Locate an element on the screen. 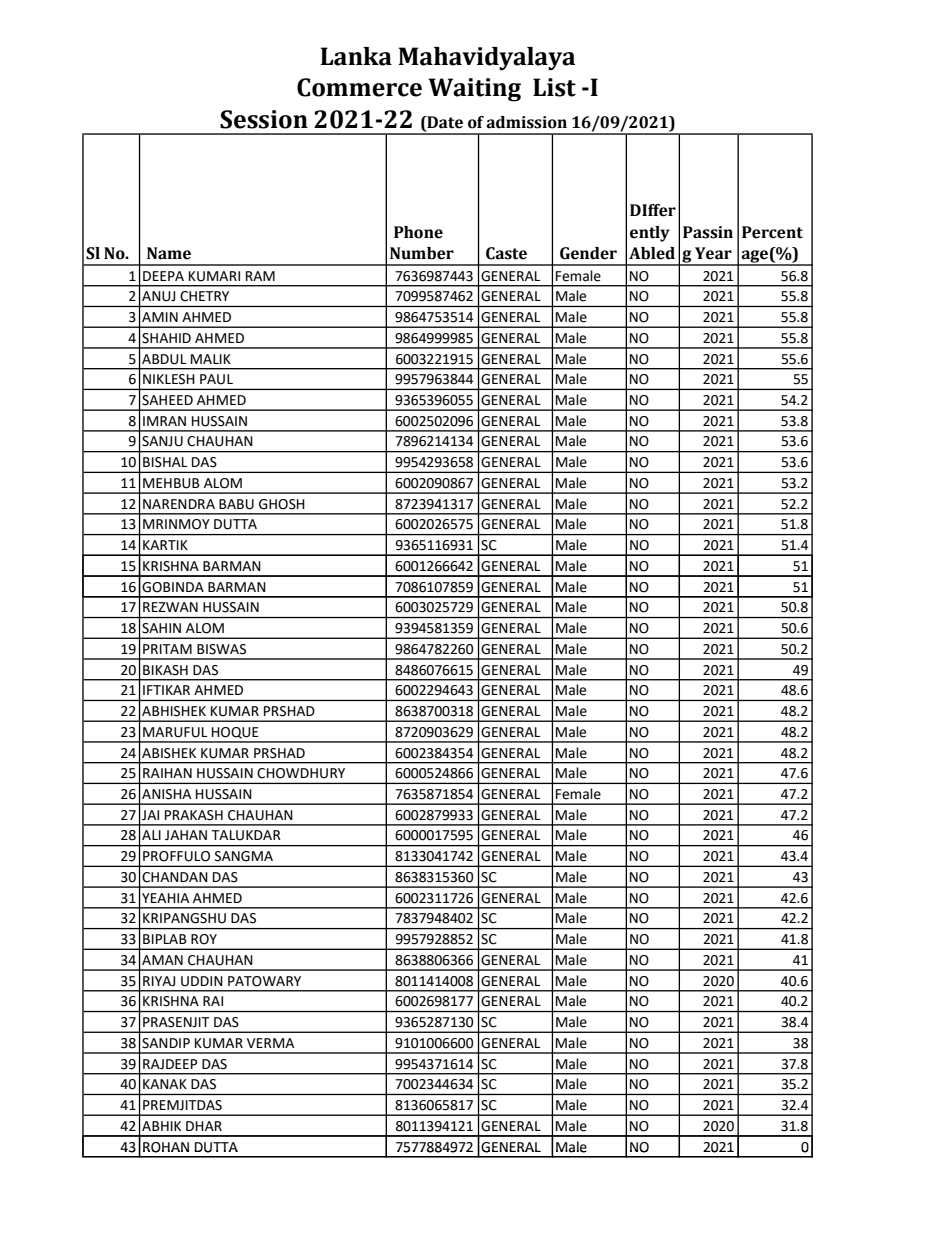 The width and height of the screenshot is (952, 1233). Session is located at coordinates (264, 119).
